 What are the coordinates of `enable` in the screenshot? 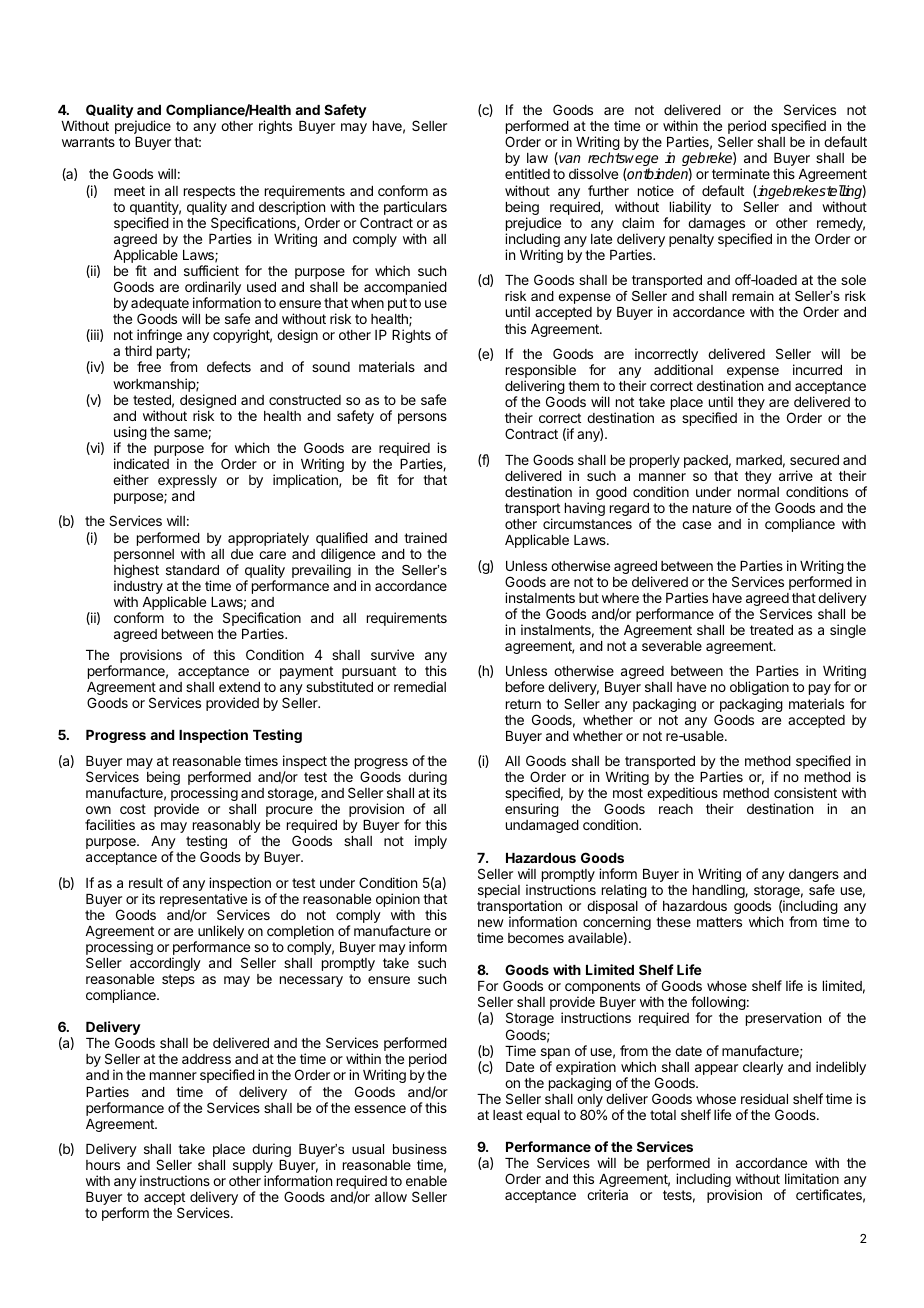 It's located at (426, 1181).
